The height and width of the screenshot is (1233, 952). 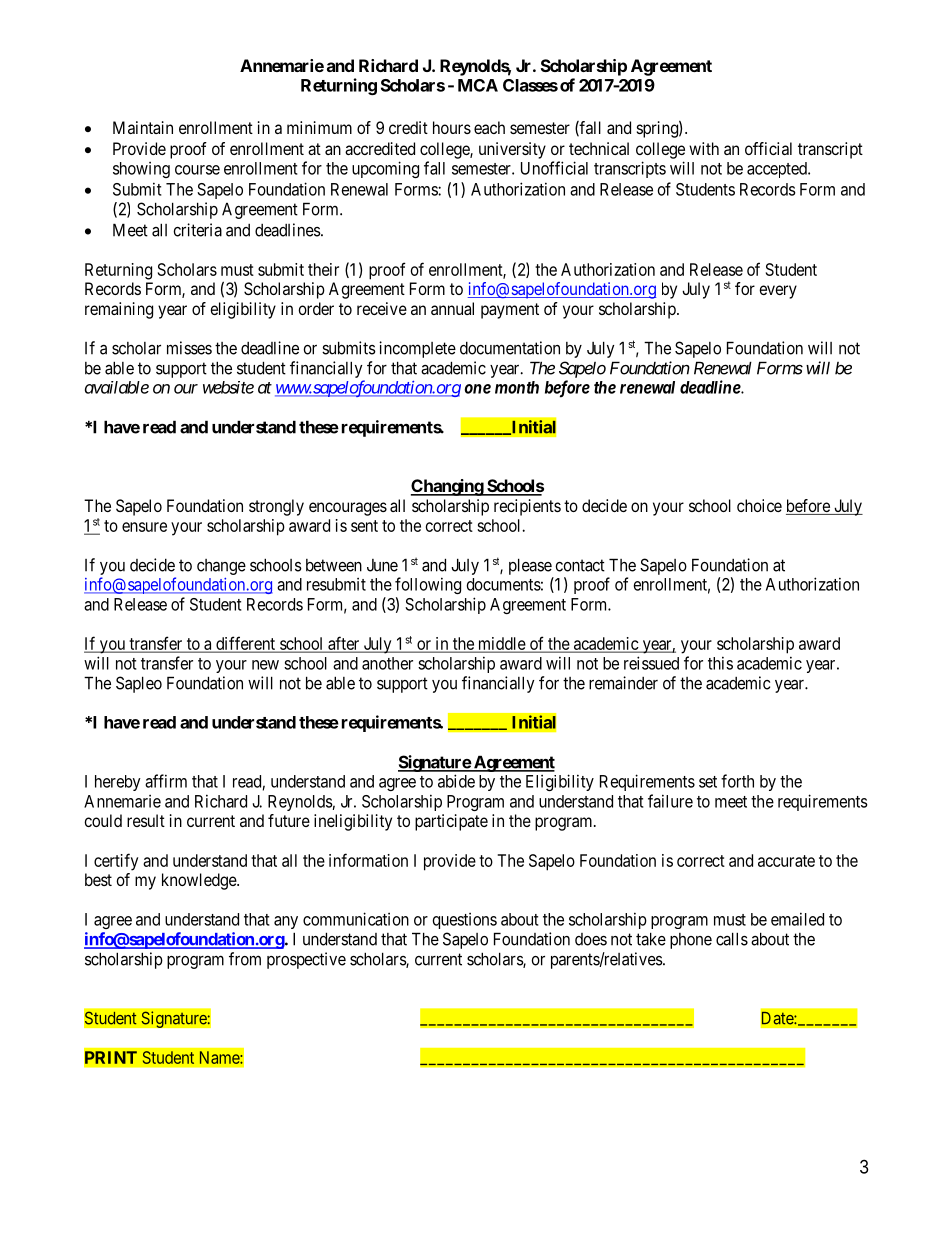 I want to click on website, so click(x=228, y=387).
